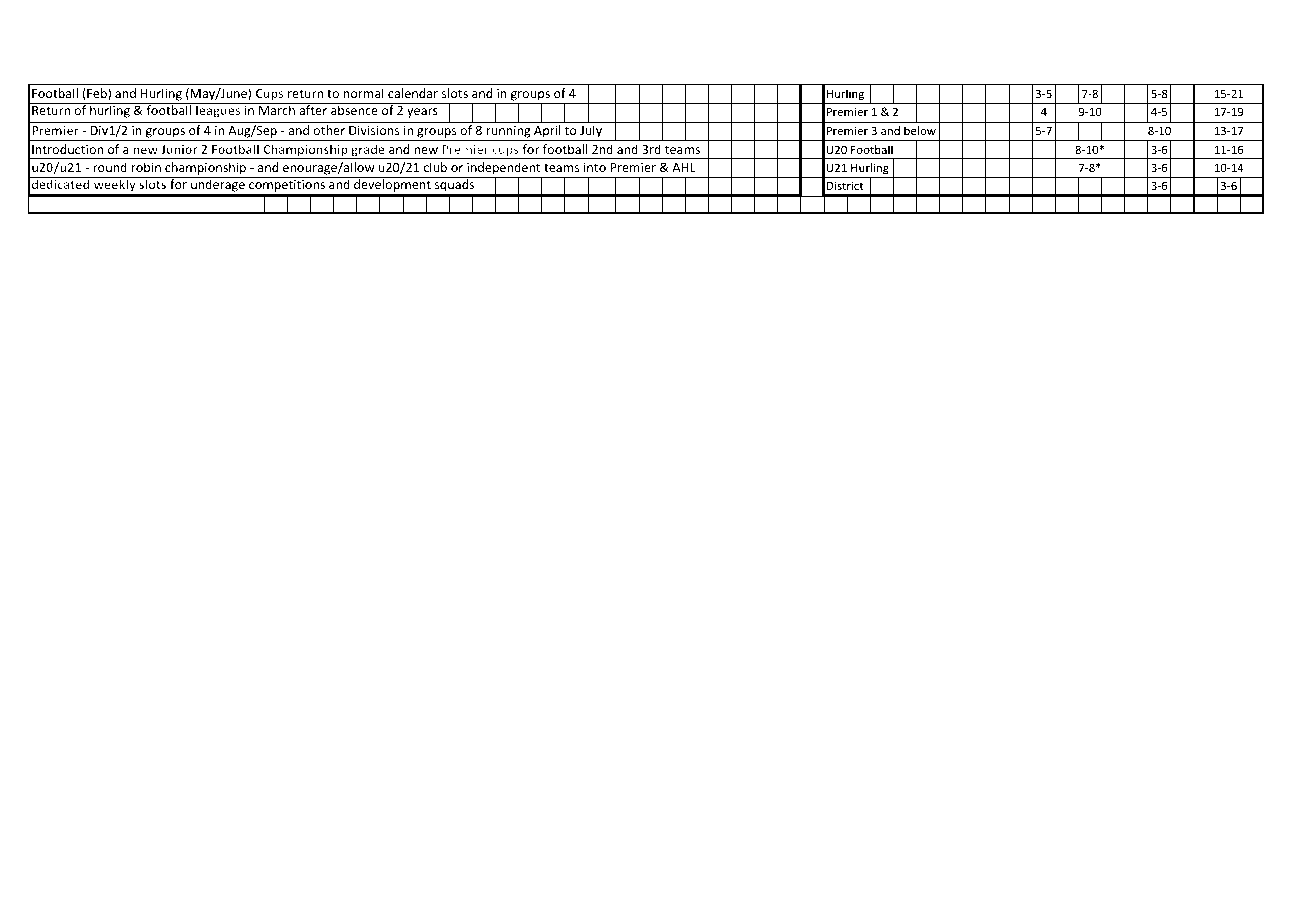  I want to click on April, so click(547, 133).
